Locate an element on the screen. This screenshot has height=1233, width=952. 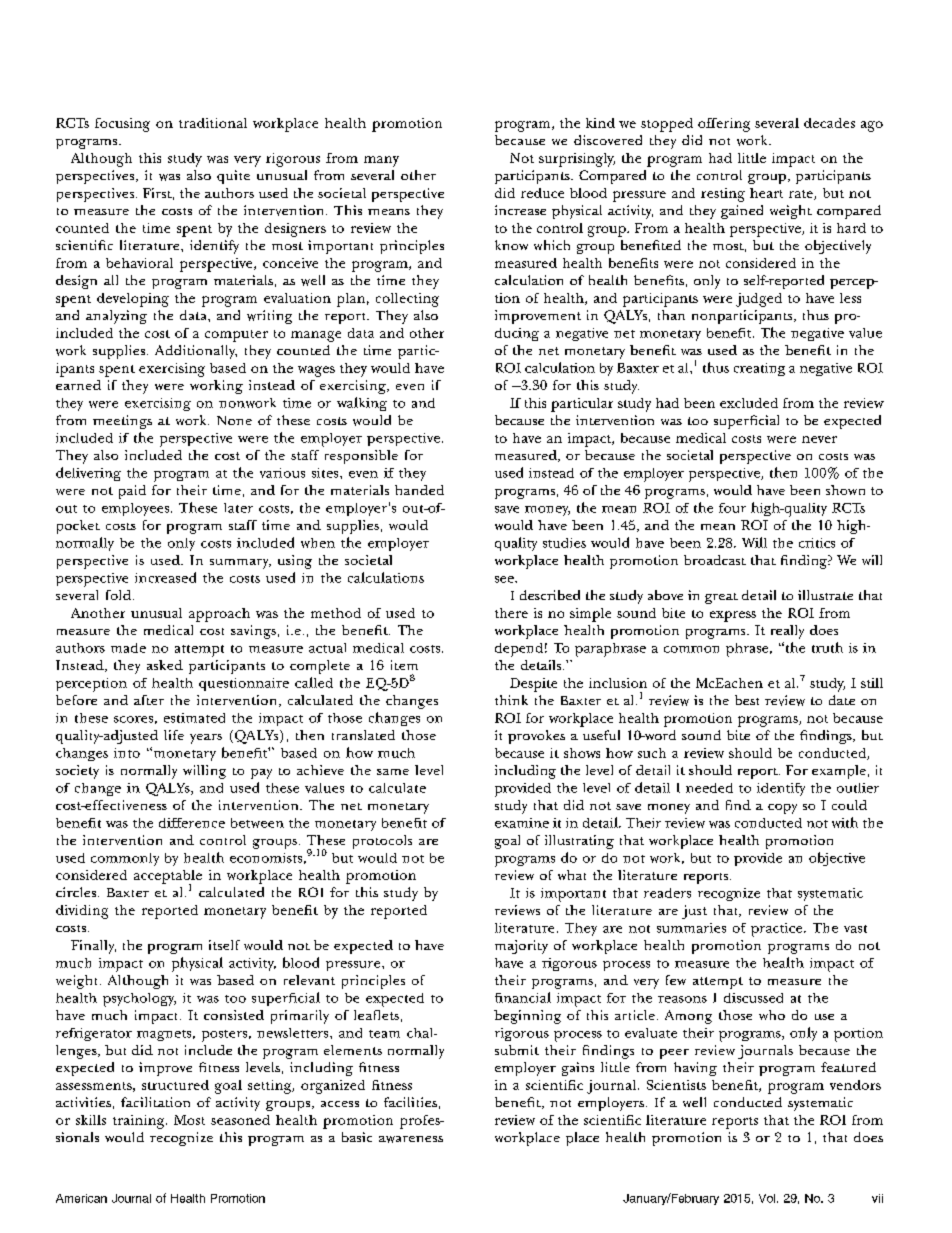
examine is located at coordinates (522, 823).
